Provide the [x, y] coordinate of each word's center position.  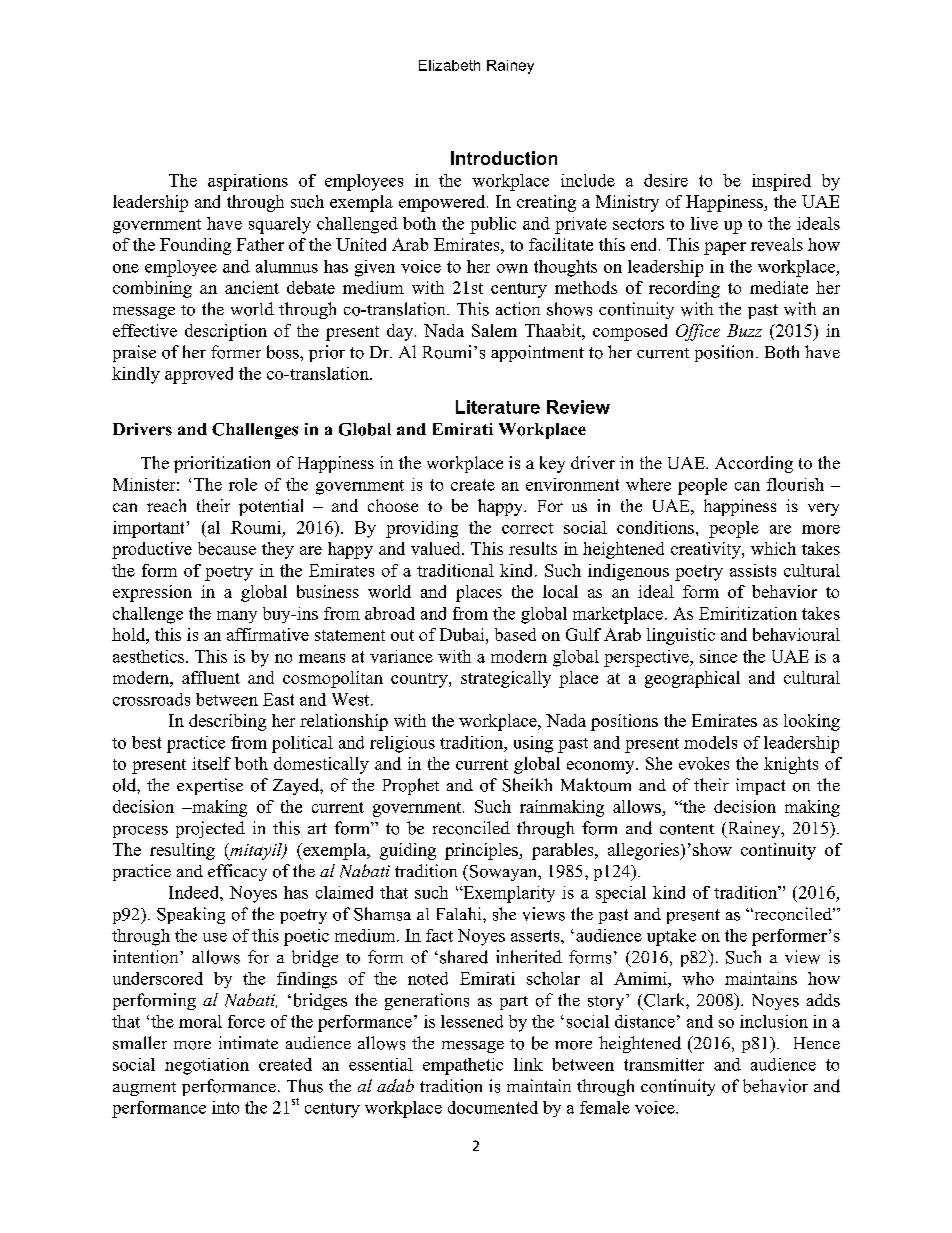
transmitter [664, 1064]
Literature [498, 407]
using [533, 744]
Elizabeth [449, 65]
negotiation [207, 1066]
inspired [781, 182]
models [710, 742]
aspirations [248, 182]
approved [199, 375]
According [754, 464]
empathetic [463, 1066]
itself [211, 763]
